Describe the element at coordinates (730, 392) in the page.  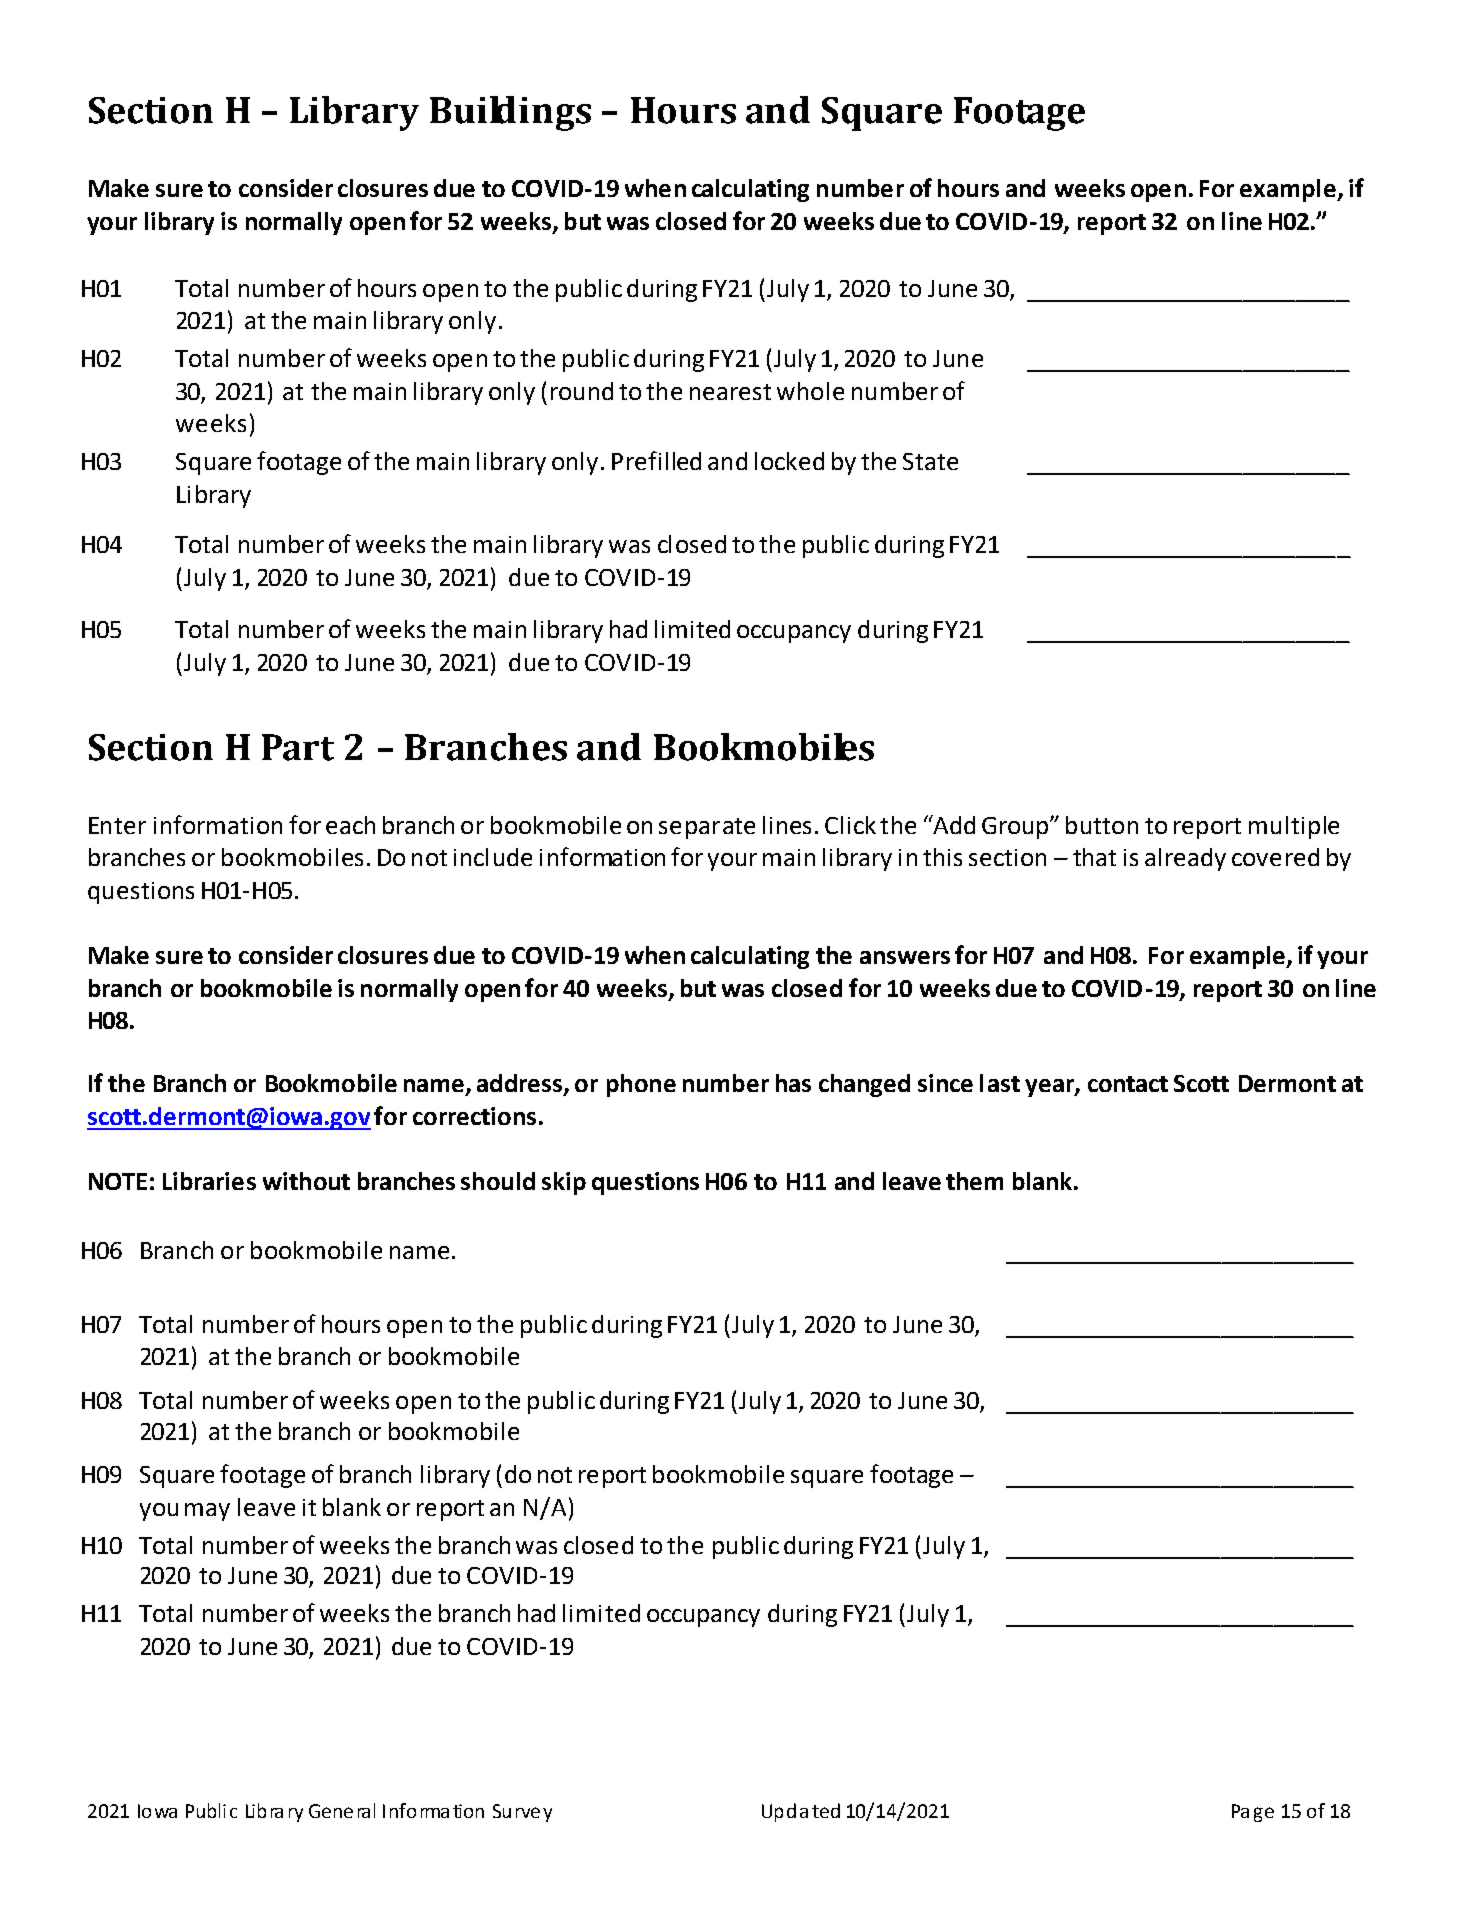
I see `nearest` at that location.
